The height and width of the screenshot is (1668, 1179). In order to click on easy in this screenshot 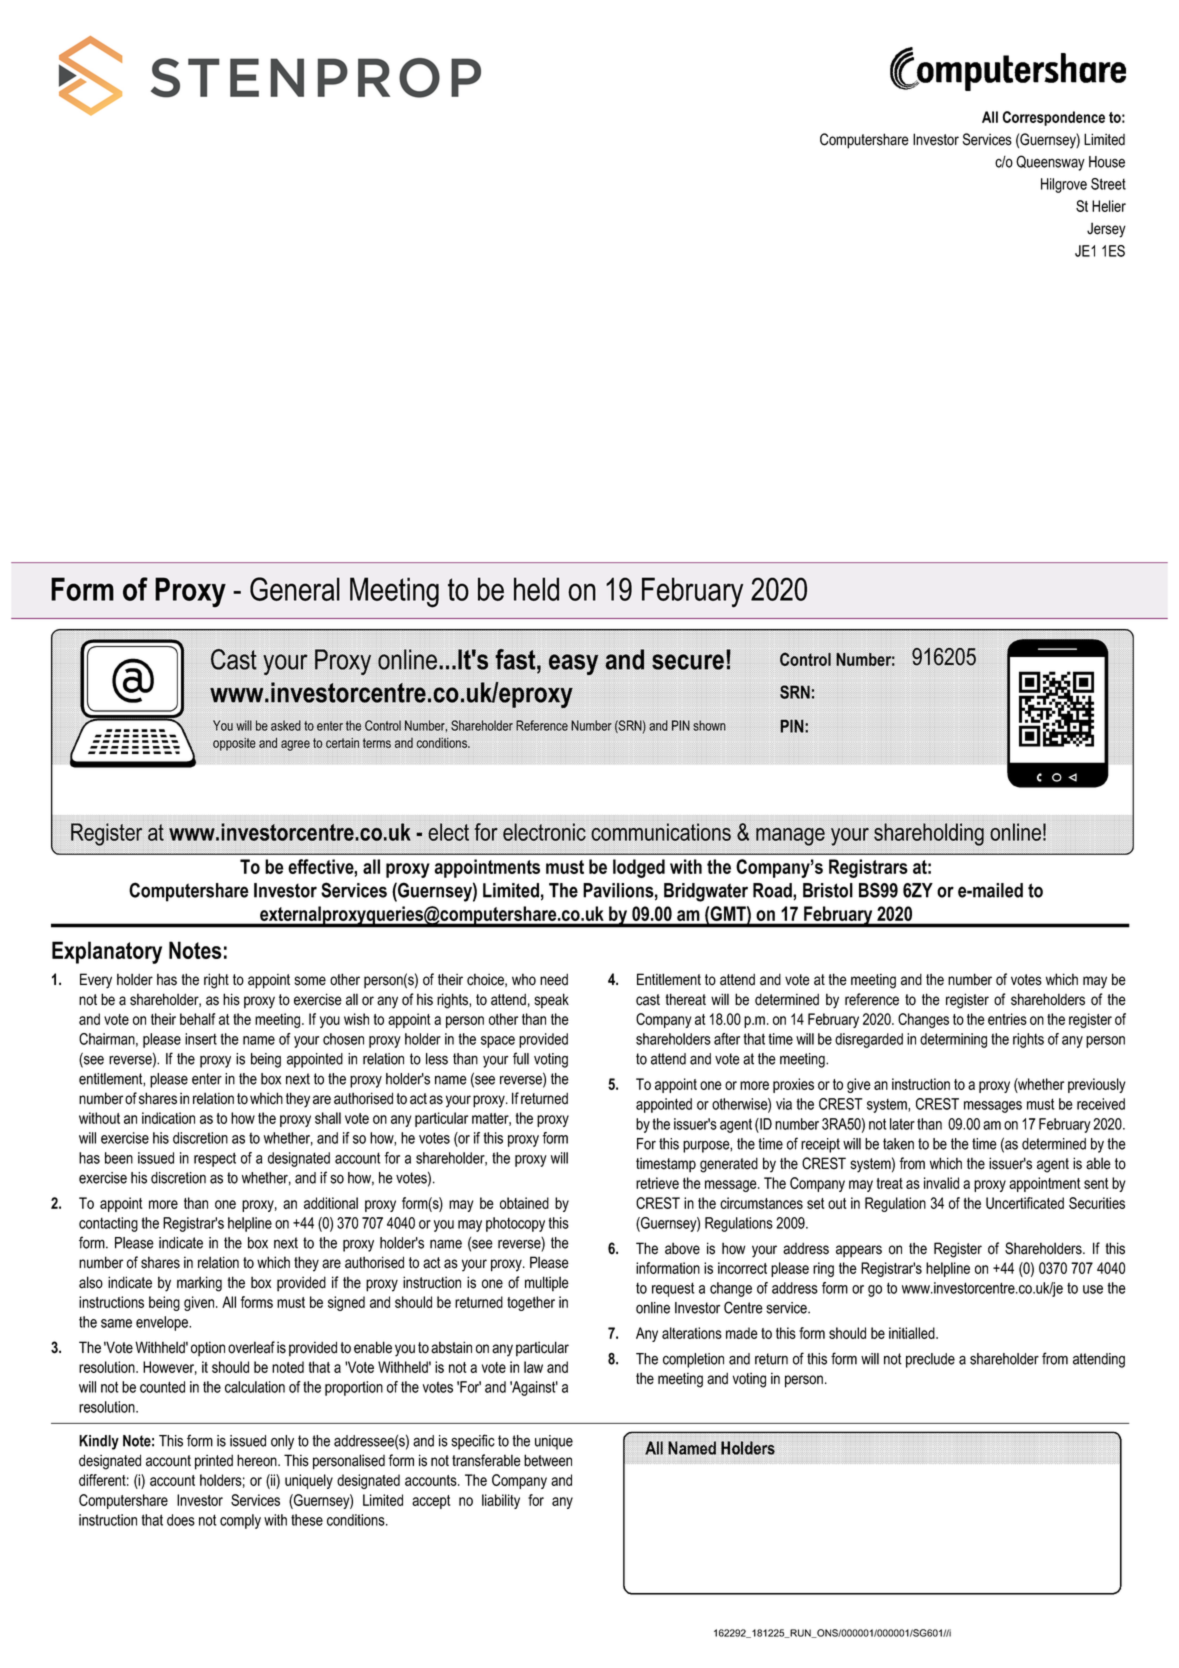, I will do `click(574, 664)`.
